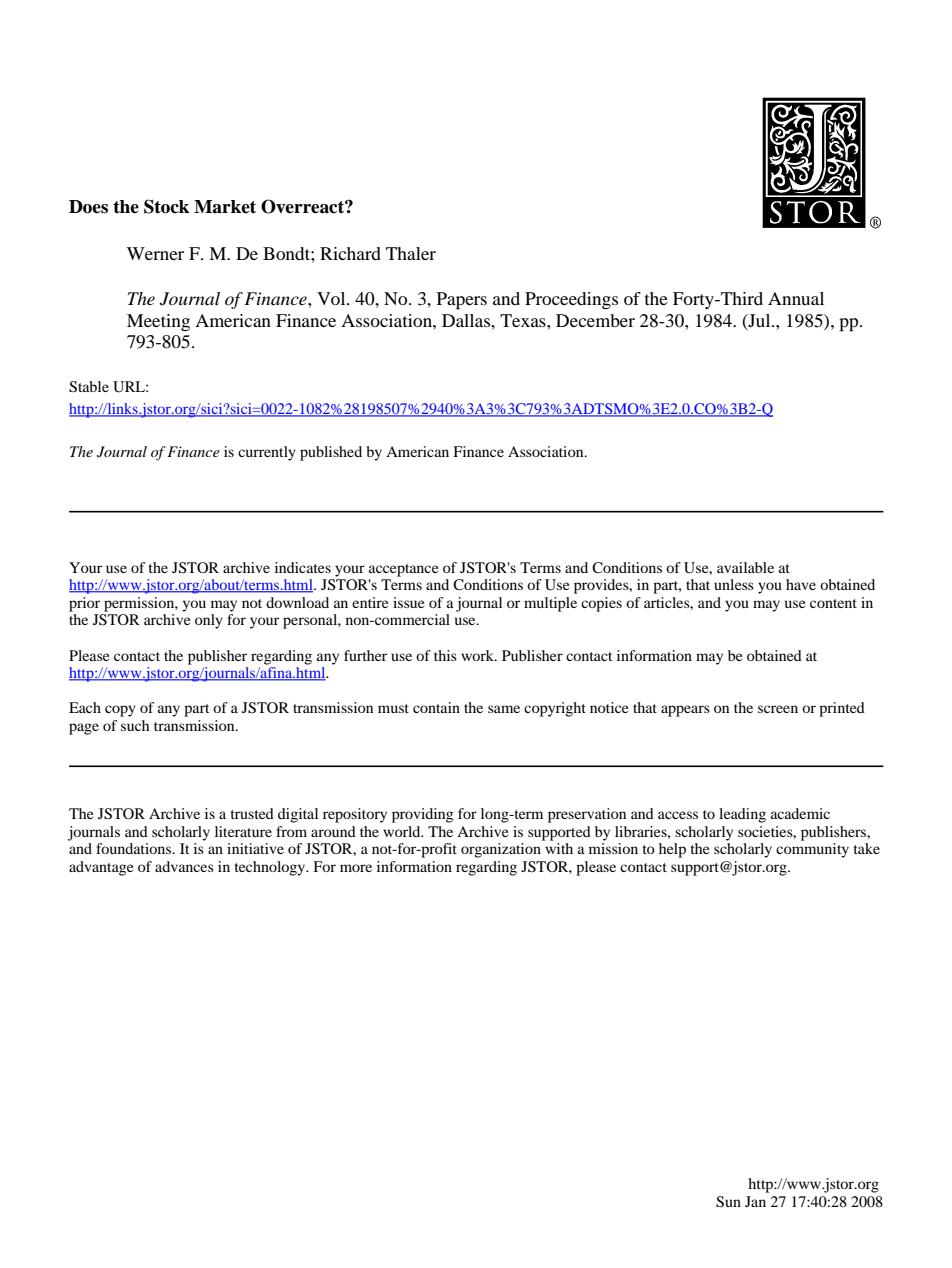 The width and height of the document is (952, 1268). Describe the element at coordinates (504, 709) in the document. I see `same` at that location.
